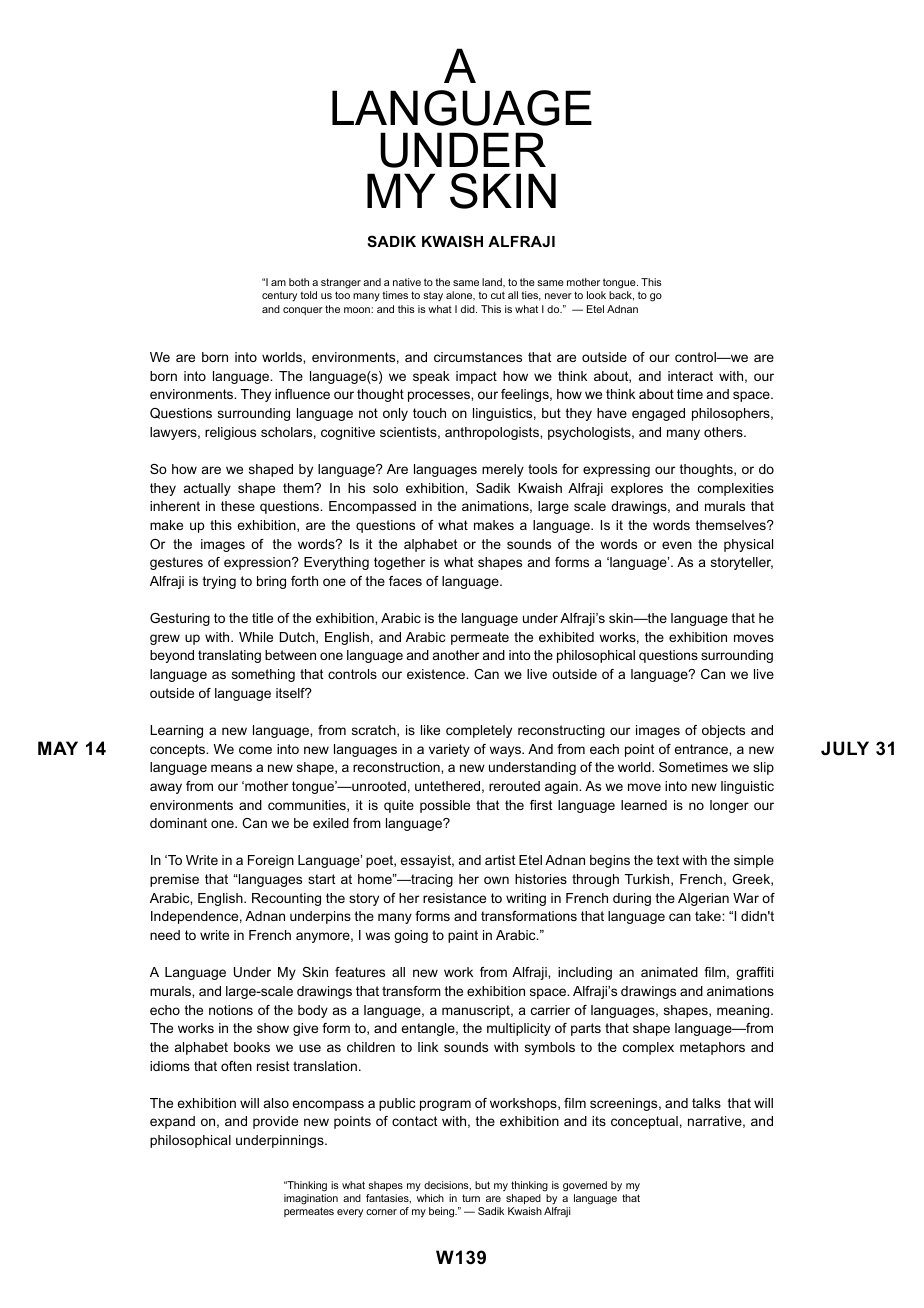 The image size is (924, 1308). I want to click on interact, so click(690, 376).
